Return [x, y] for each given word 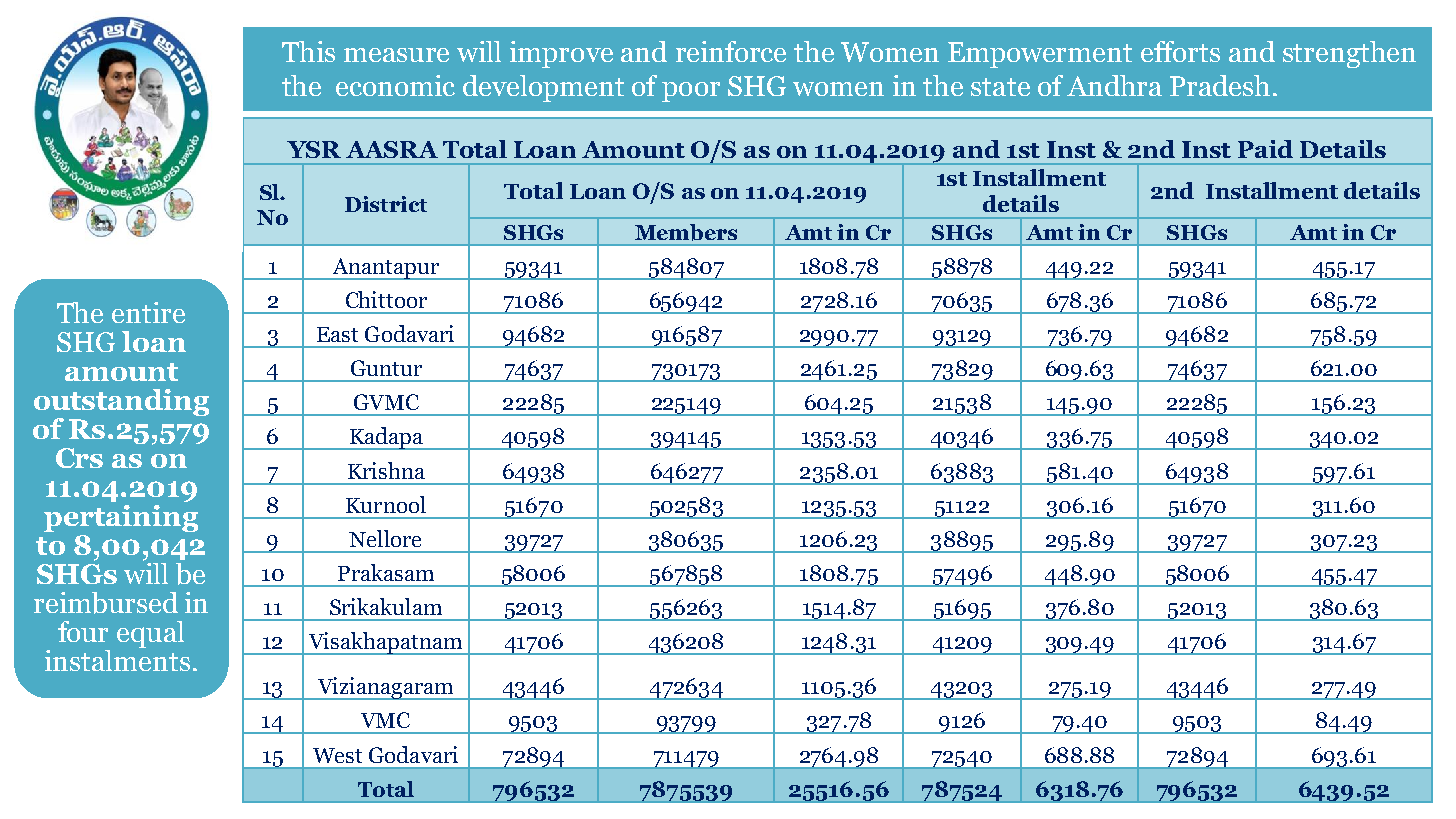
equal [150, 634]
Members [686, 232]
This [308, 51]
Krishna [386, 470]
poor [691, 92]
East [337, 334]
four [83, 631]
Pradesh [1220, 85]
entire [148, 312]
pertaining [121, 518]
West [337, 755]
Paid [1265, 149]
